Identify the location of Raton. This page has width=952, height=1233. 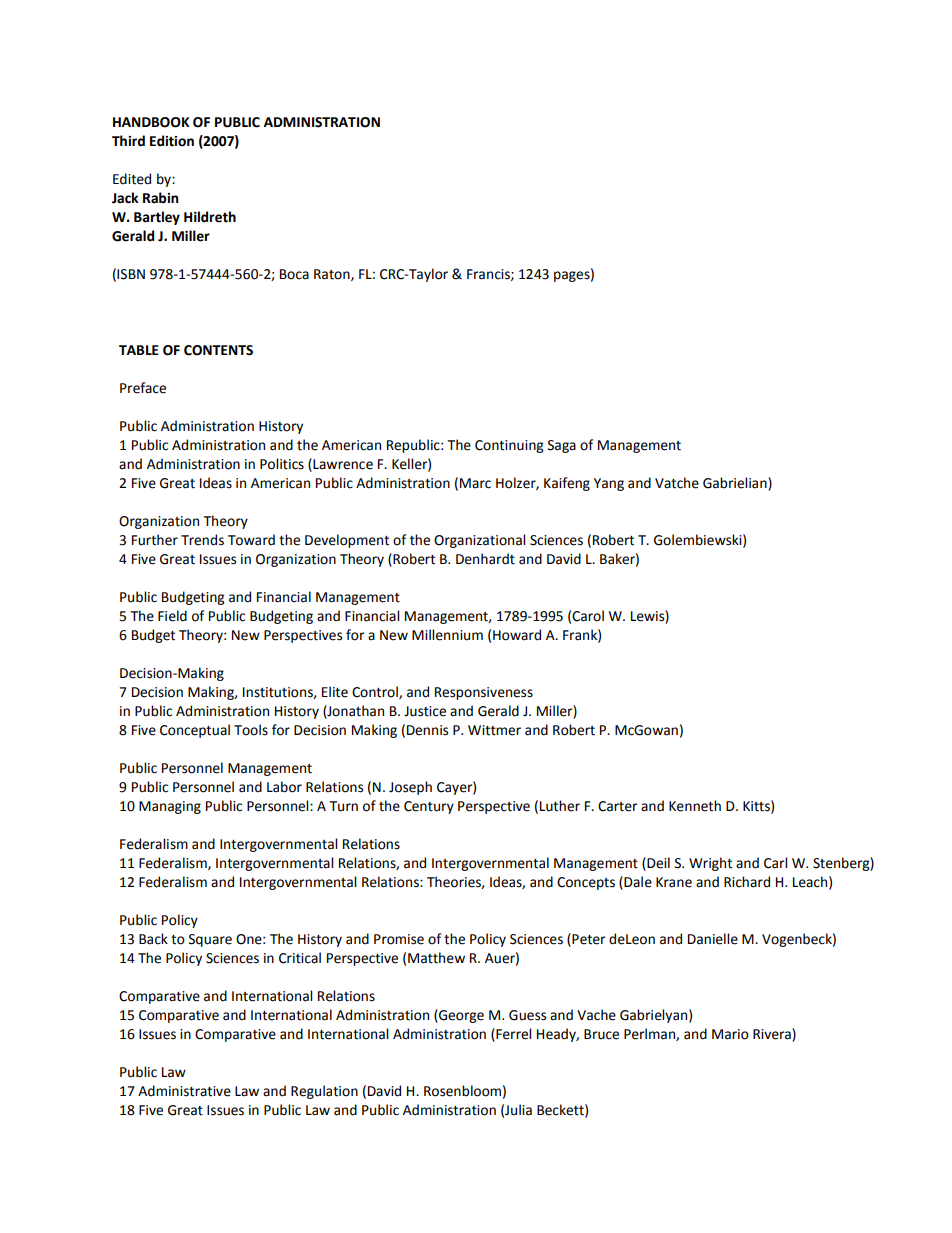
(333, 275).
